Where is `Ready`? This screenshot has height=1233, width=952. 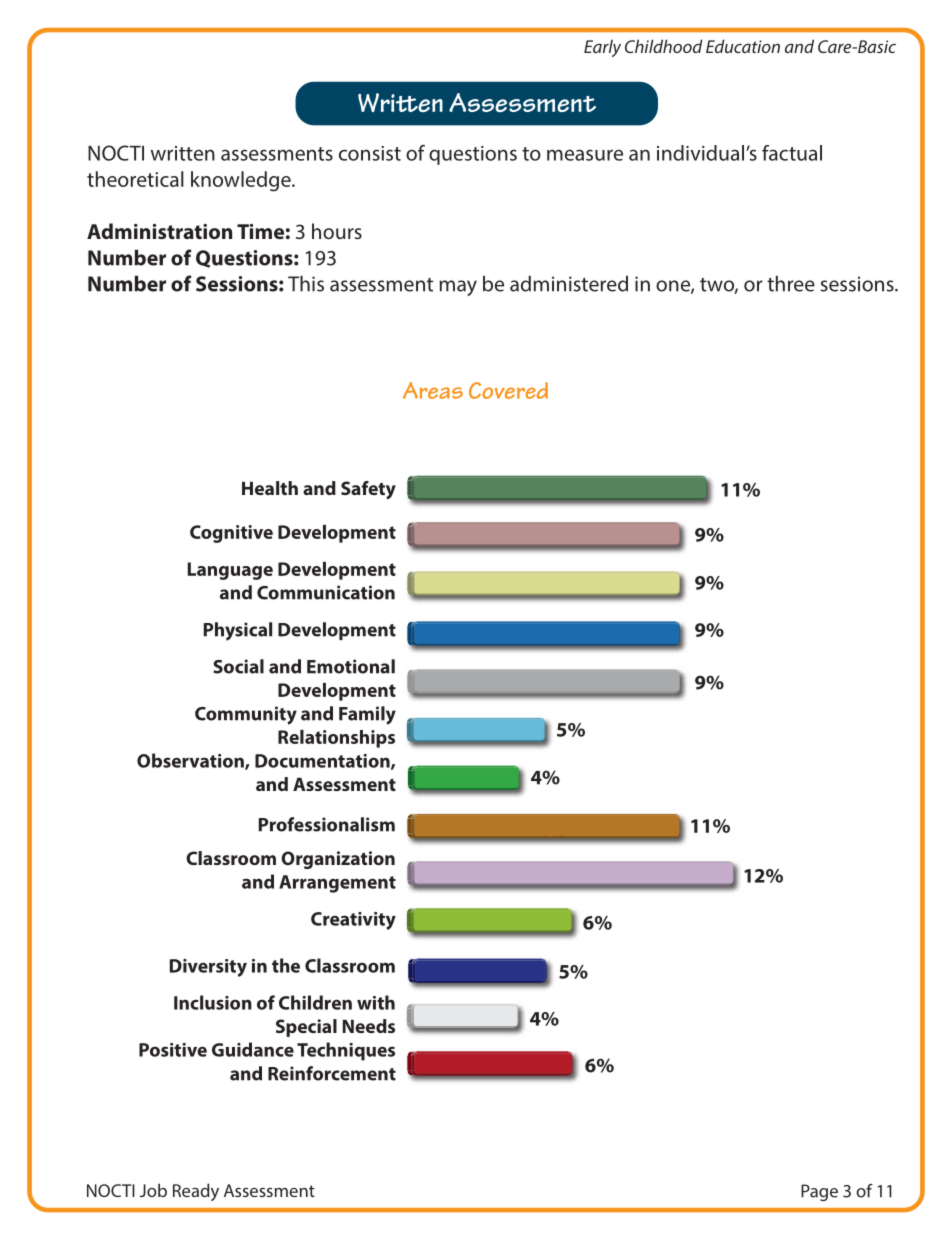
Ready is located at coordinates (196, 1192).
